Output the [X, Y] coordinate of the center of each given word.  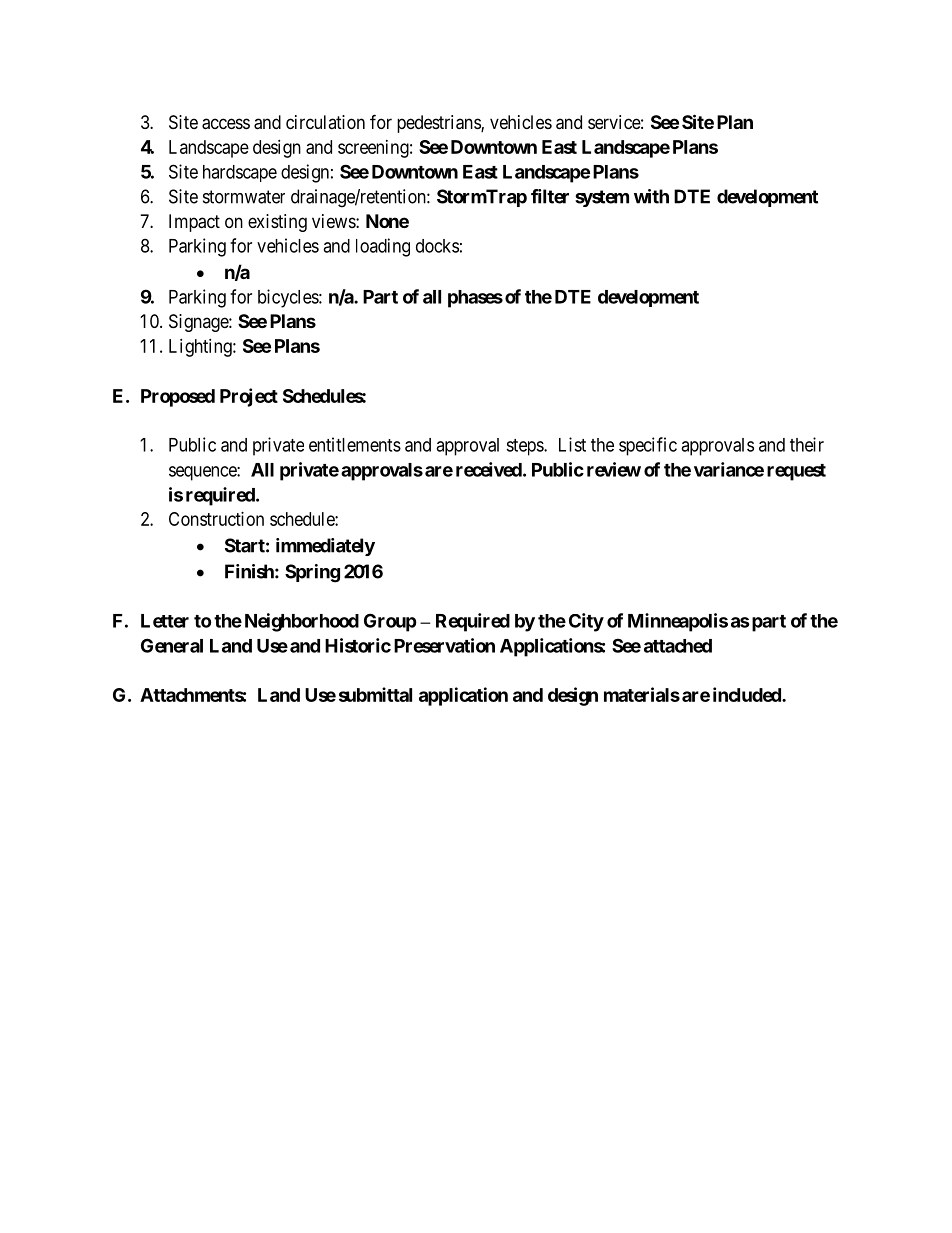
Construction [216, 519]
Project [249, 397]
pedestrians [439, 124]
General [172, 645]
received [489, 469]
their [807, 444]
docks [437, 246]
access [226, 124]
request [796, 472]
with [651, 196]
